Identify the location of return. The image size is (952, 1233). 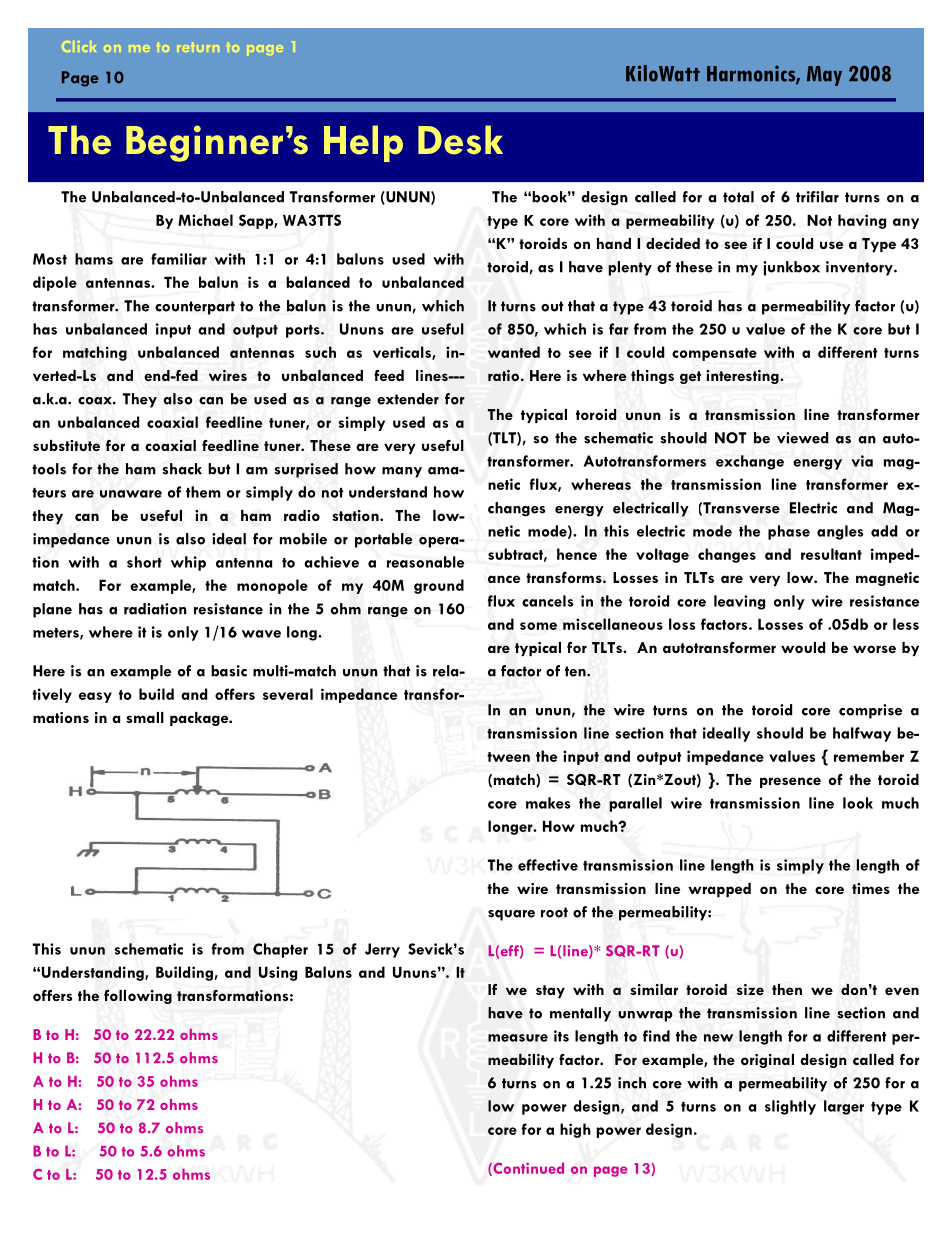
(198, 47).
